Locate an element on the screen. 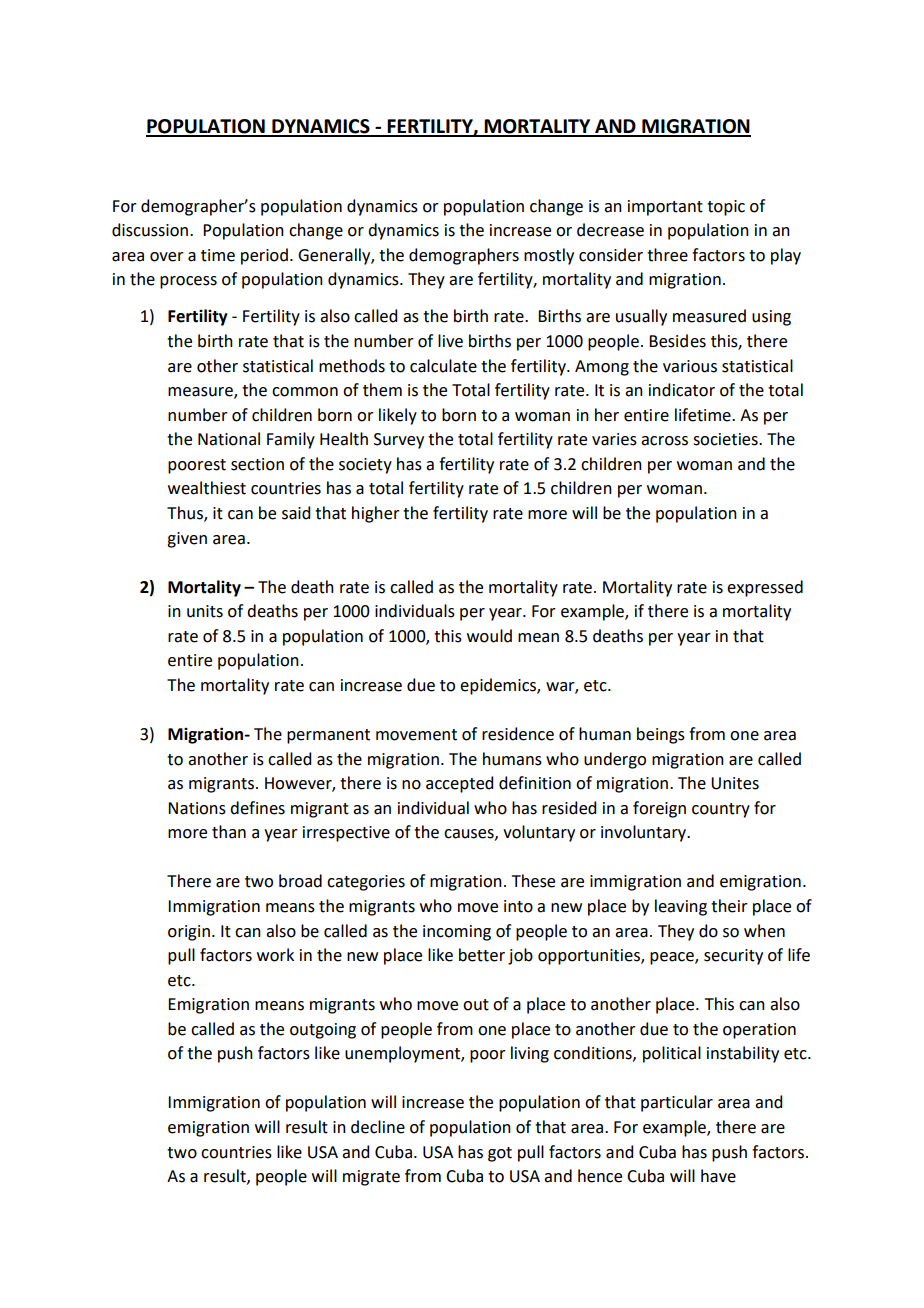 This screenshot has height=1308, width=924. beings is located at coordinates (661, 735).
